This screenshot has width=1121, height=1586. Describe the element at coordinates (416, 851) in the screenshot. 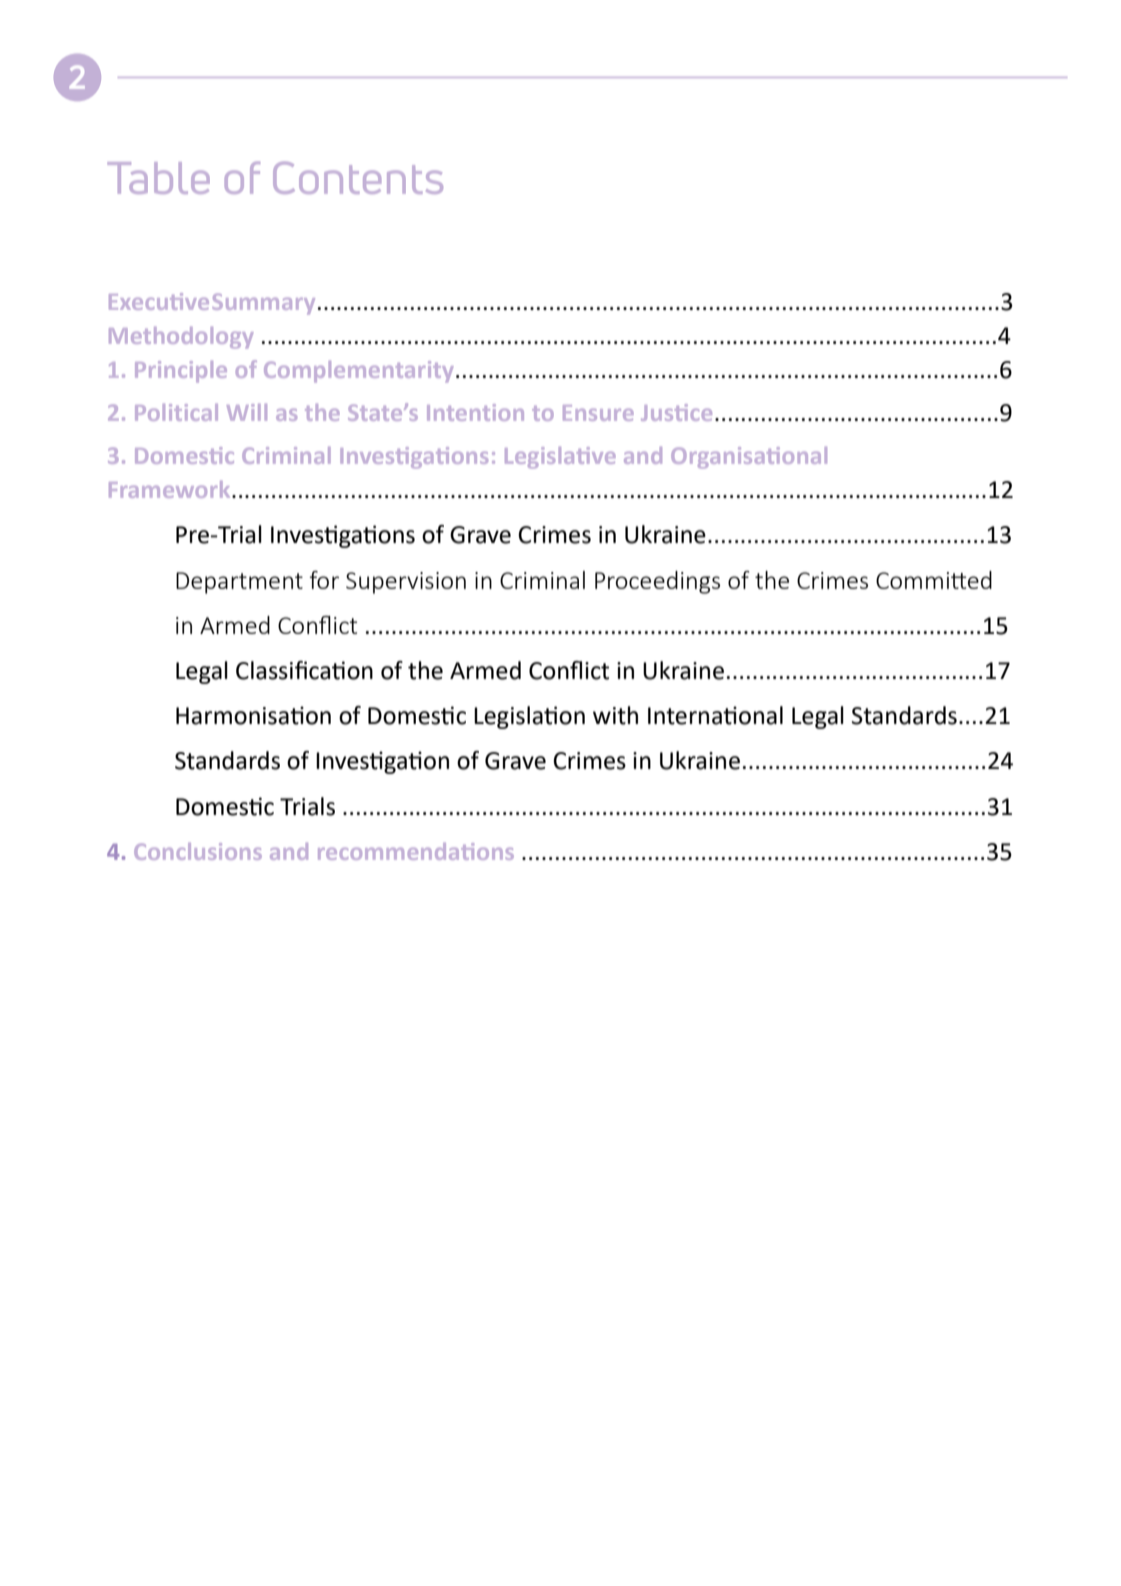

I see `recommendations` at that location.
